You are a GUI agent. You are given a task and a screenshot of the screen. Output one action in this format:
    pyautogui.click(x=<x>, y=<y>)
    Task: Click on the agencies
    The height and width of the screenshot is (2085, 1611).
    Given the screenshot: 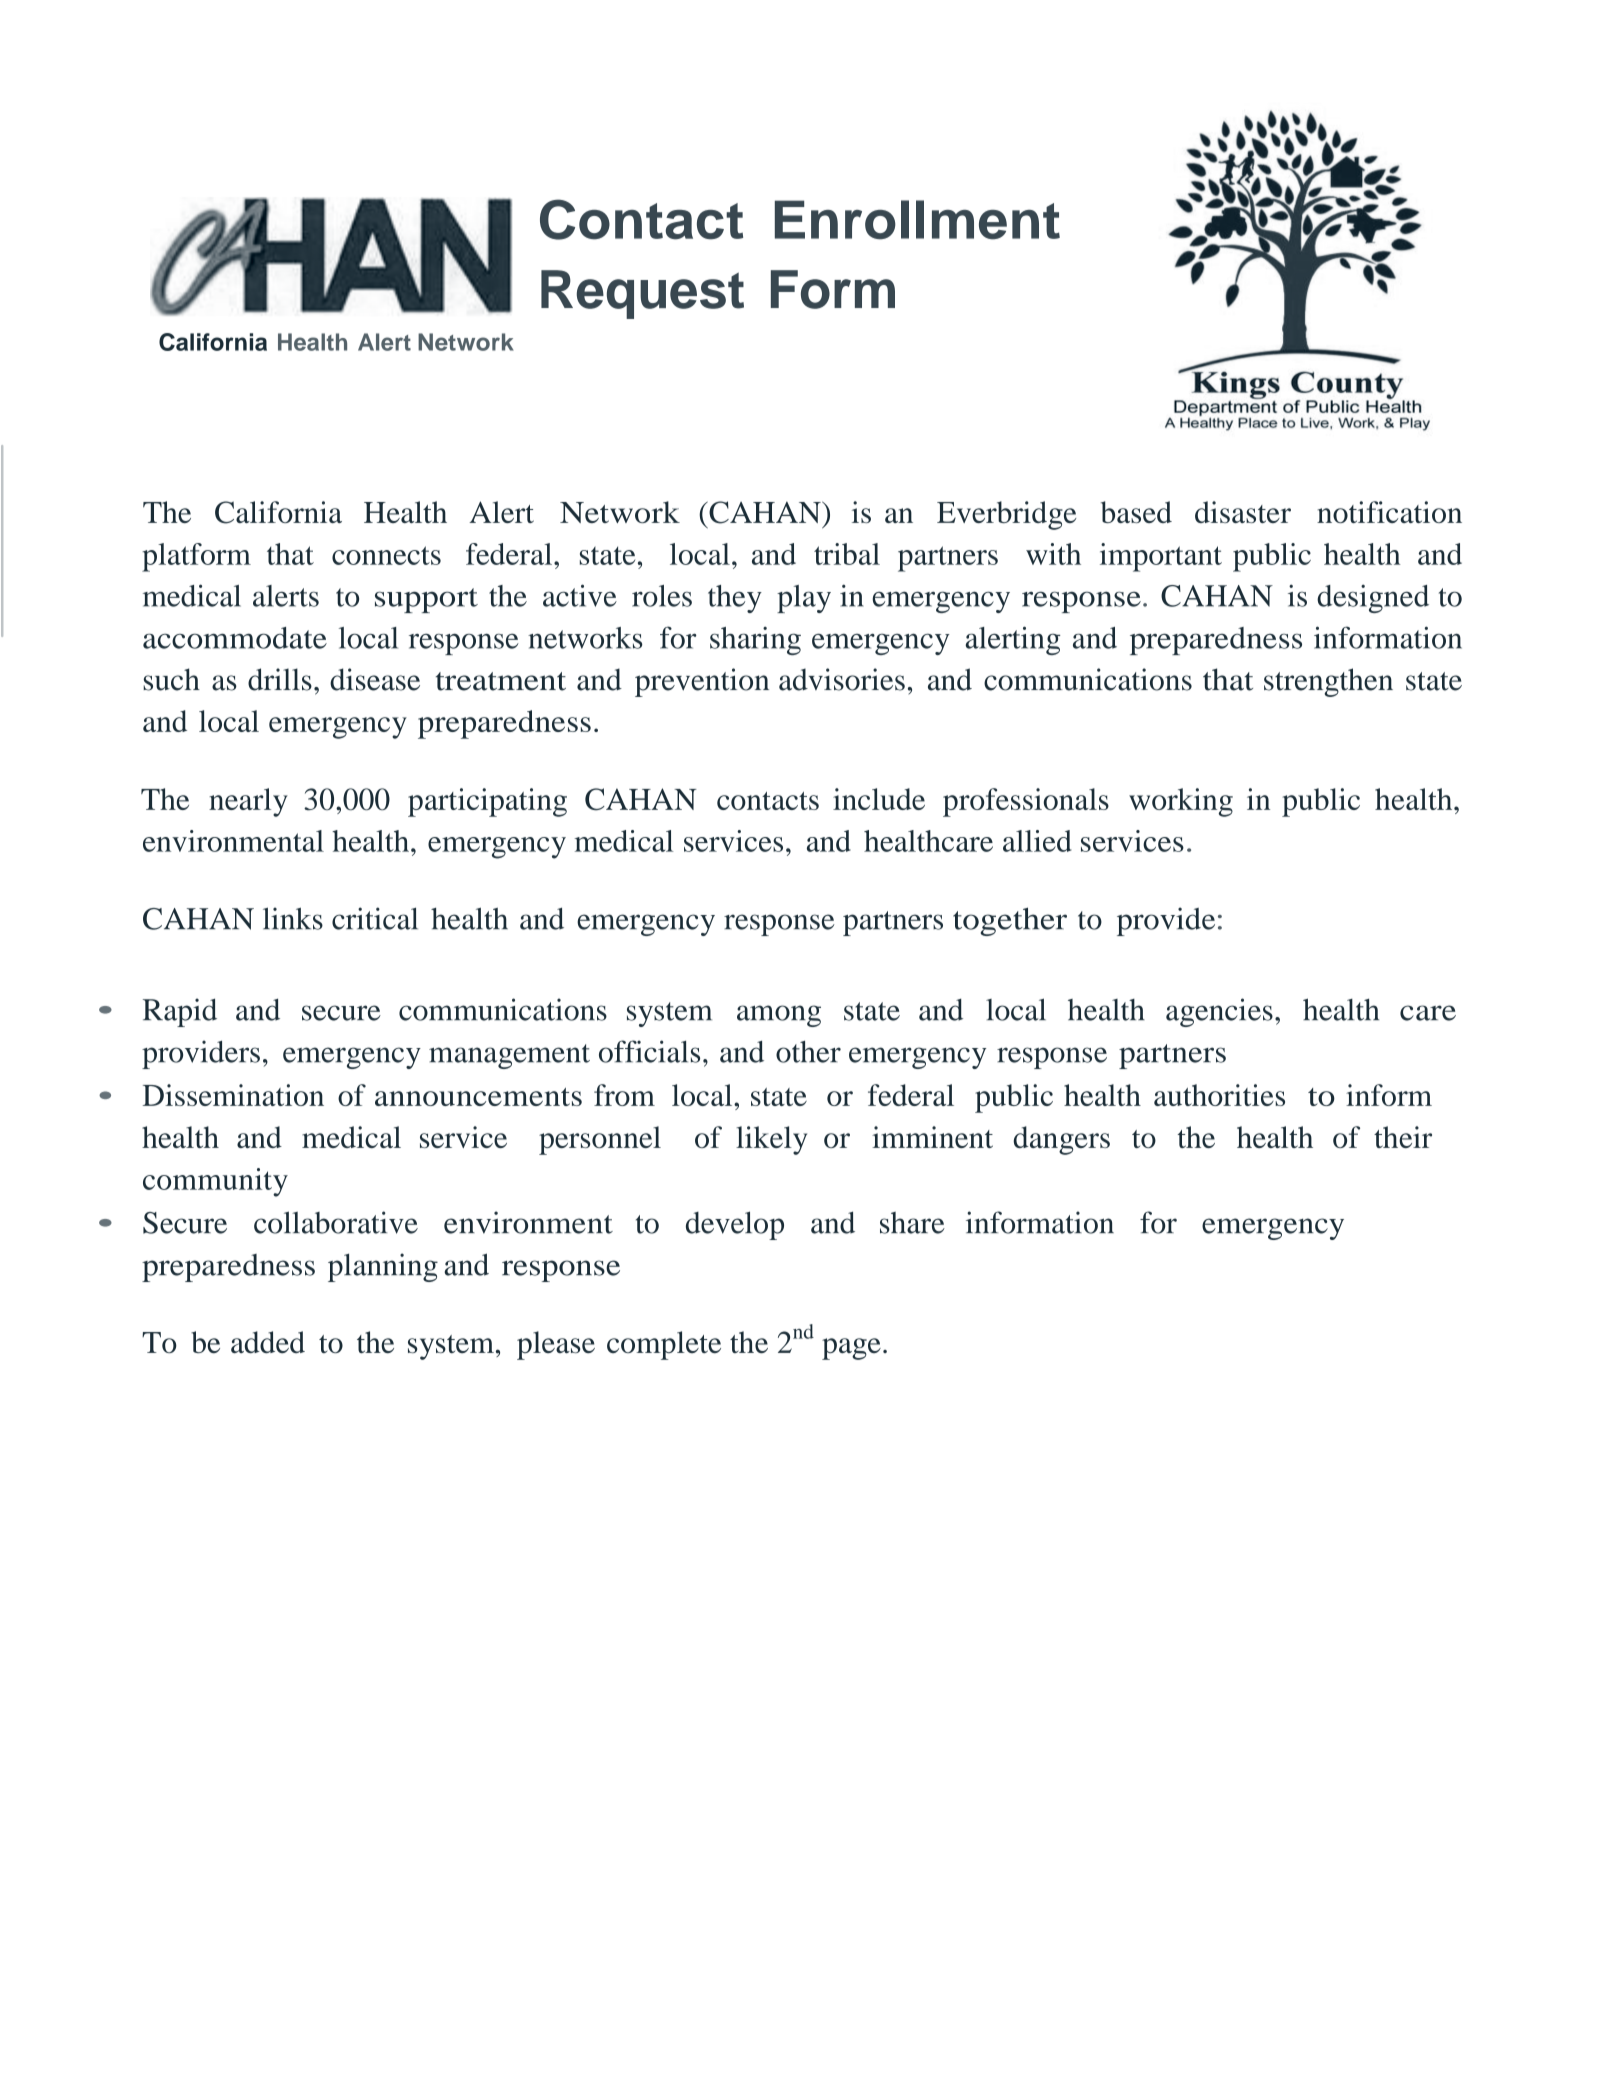 What is the action you would take?
    pyautogui.click(x=1219, y=1012)
